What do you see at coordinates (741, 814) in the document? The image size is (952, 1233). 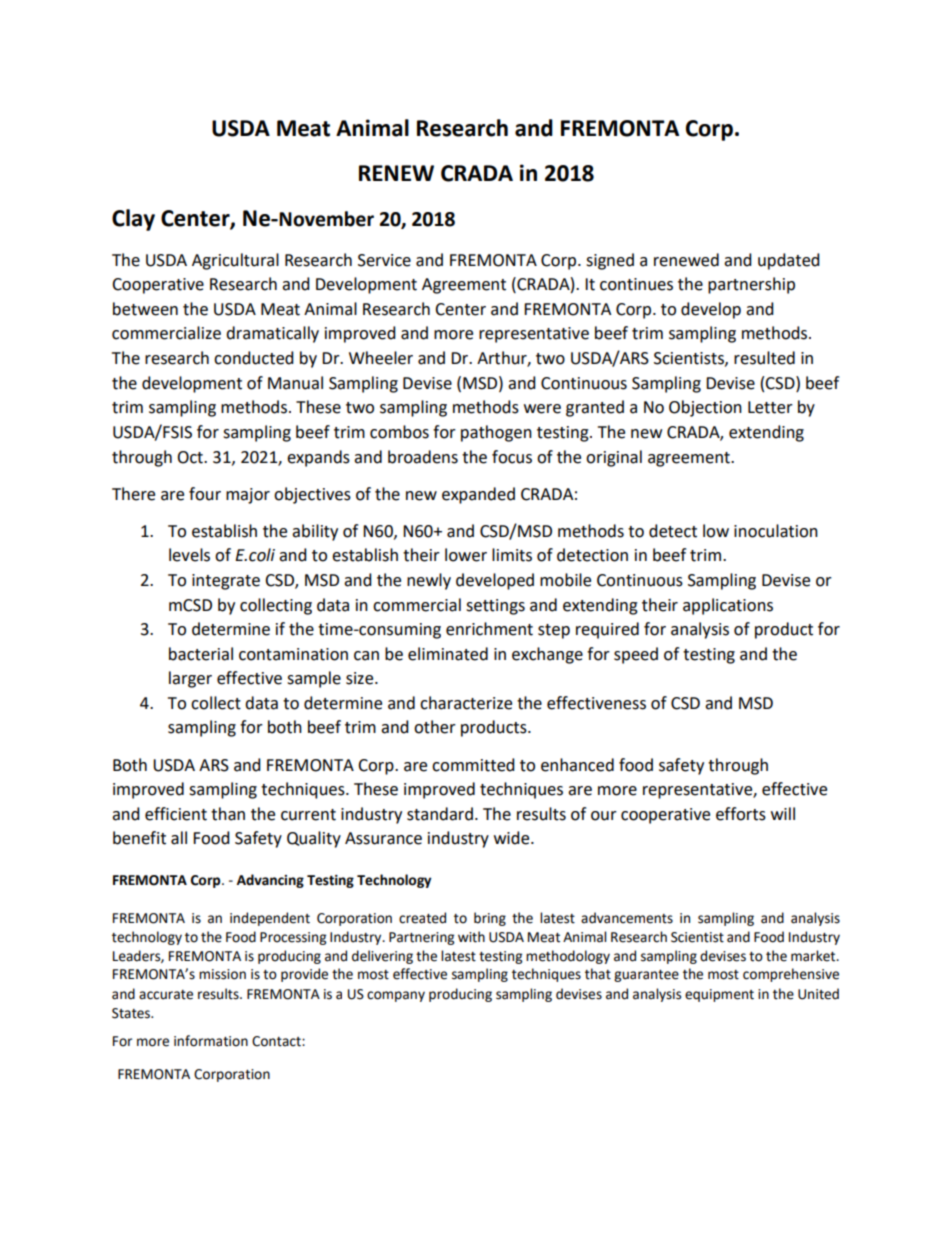 I see `efforts` at bounding box center [741, 814].
